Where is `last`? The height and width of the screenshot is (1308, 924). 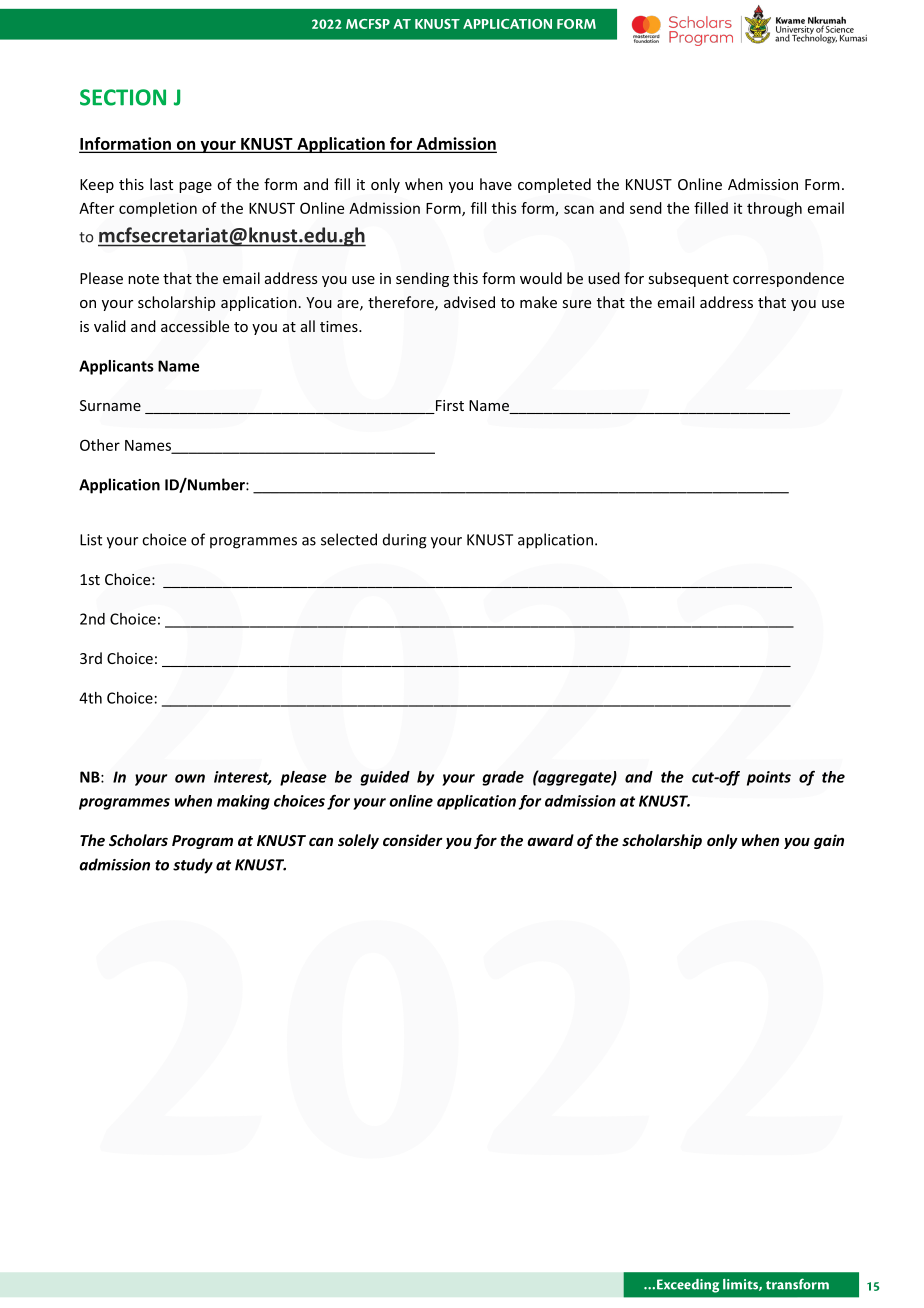
last is located at coordinates (161, 184).
